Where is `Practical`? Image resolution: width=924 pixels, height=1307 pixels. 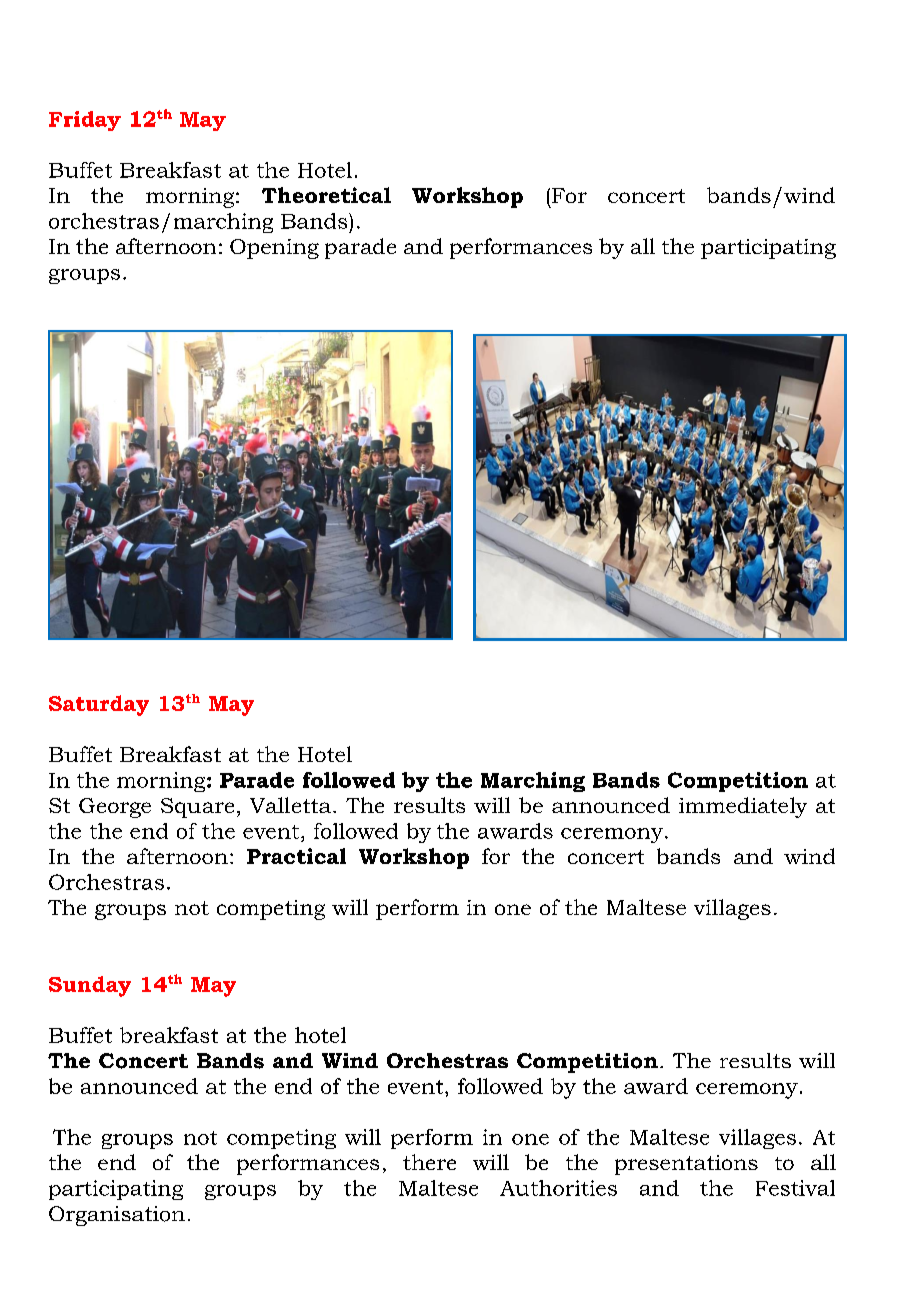 Practical is located at coordinates (296, 856).
